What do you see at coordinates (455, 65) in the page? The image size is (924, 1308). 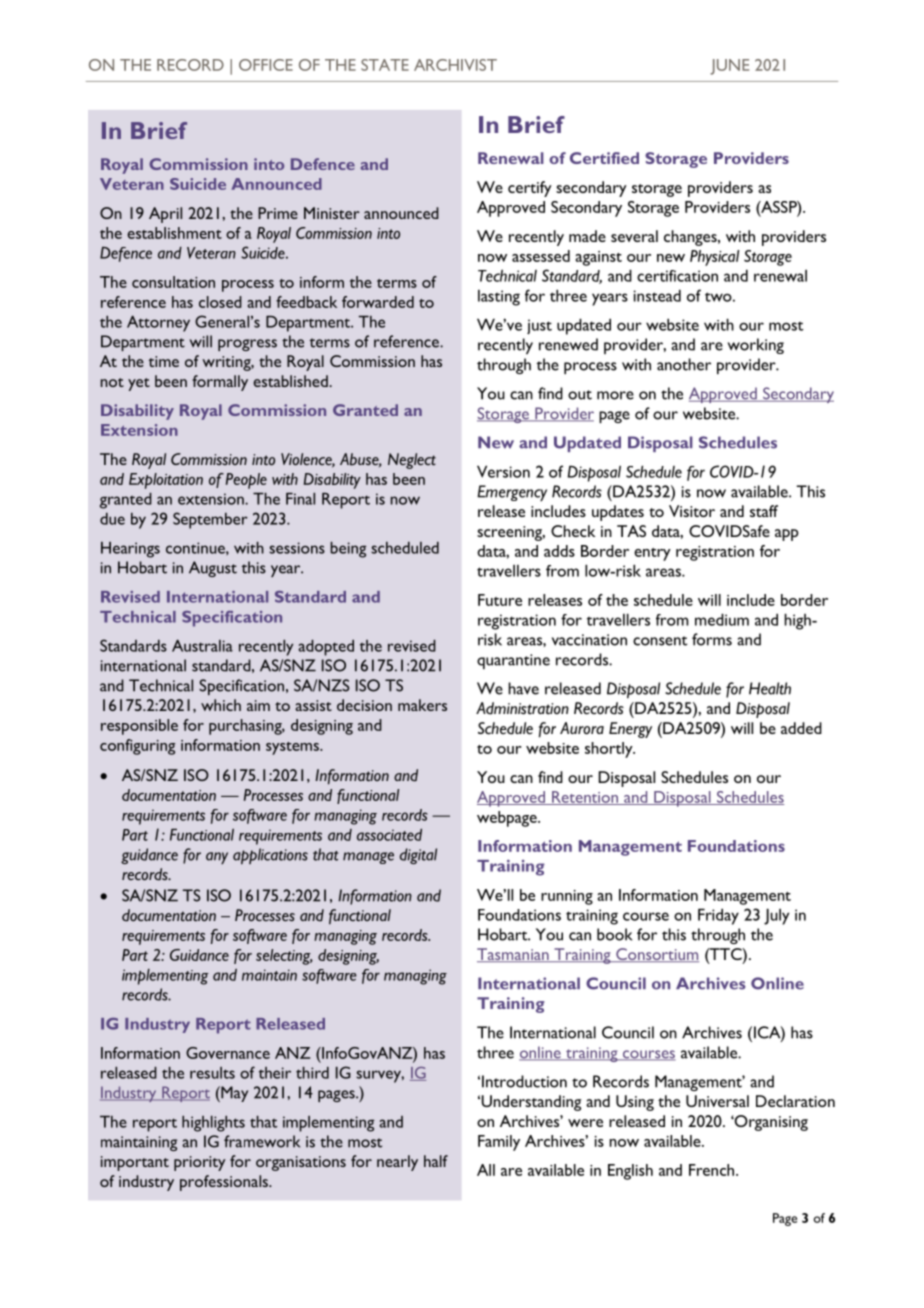 I see `ARCHIVIST` at bounding box center [455, 65].
